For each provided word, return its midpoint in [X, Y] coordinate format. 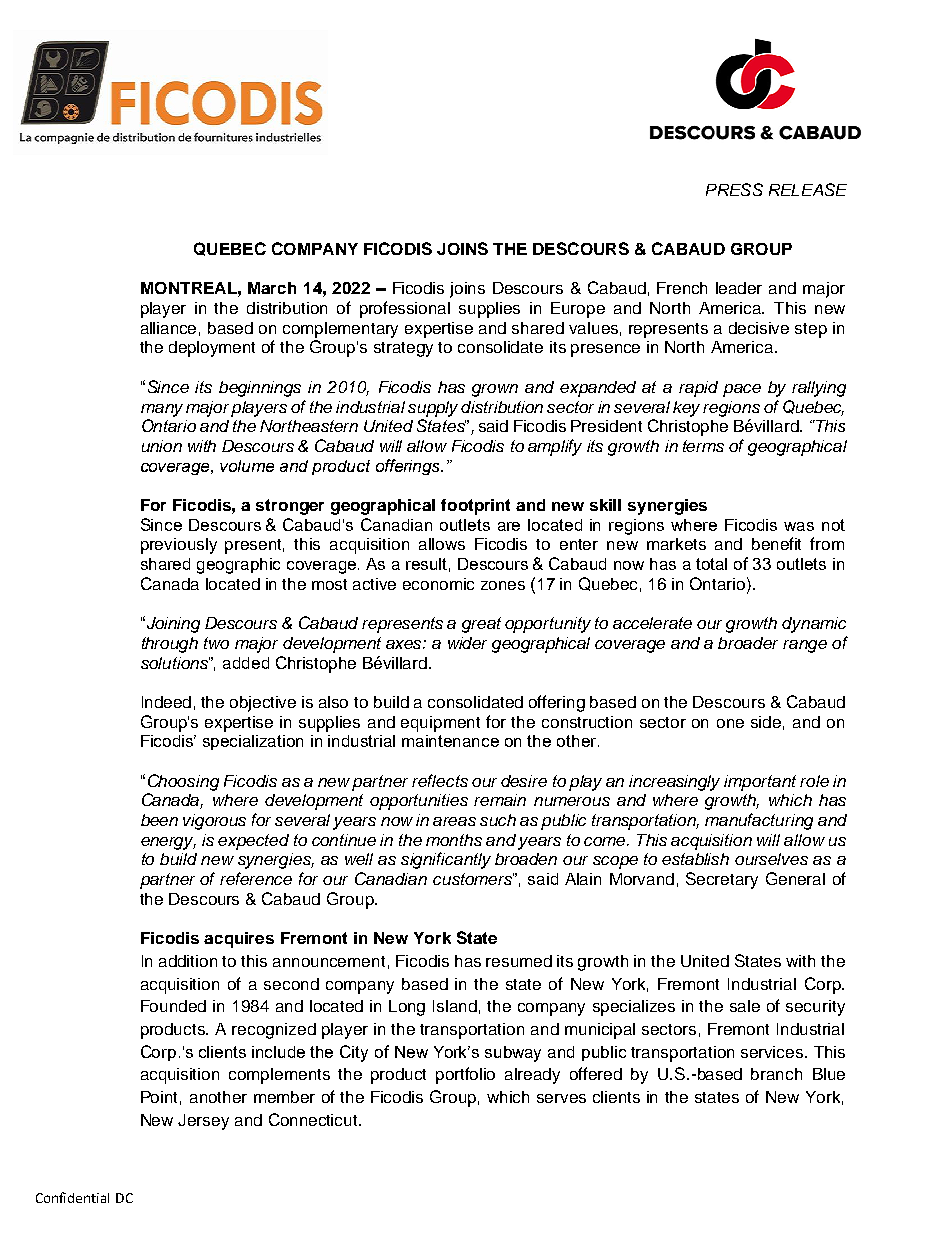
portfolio [465, 1075]
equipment [440, 724]
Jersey [203, 1122]
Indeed [166, 702]
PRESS [734, 189]
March [272, 288]
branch [776, 1074]
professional [405, 309]
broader [748, 643]
